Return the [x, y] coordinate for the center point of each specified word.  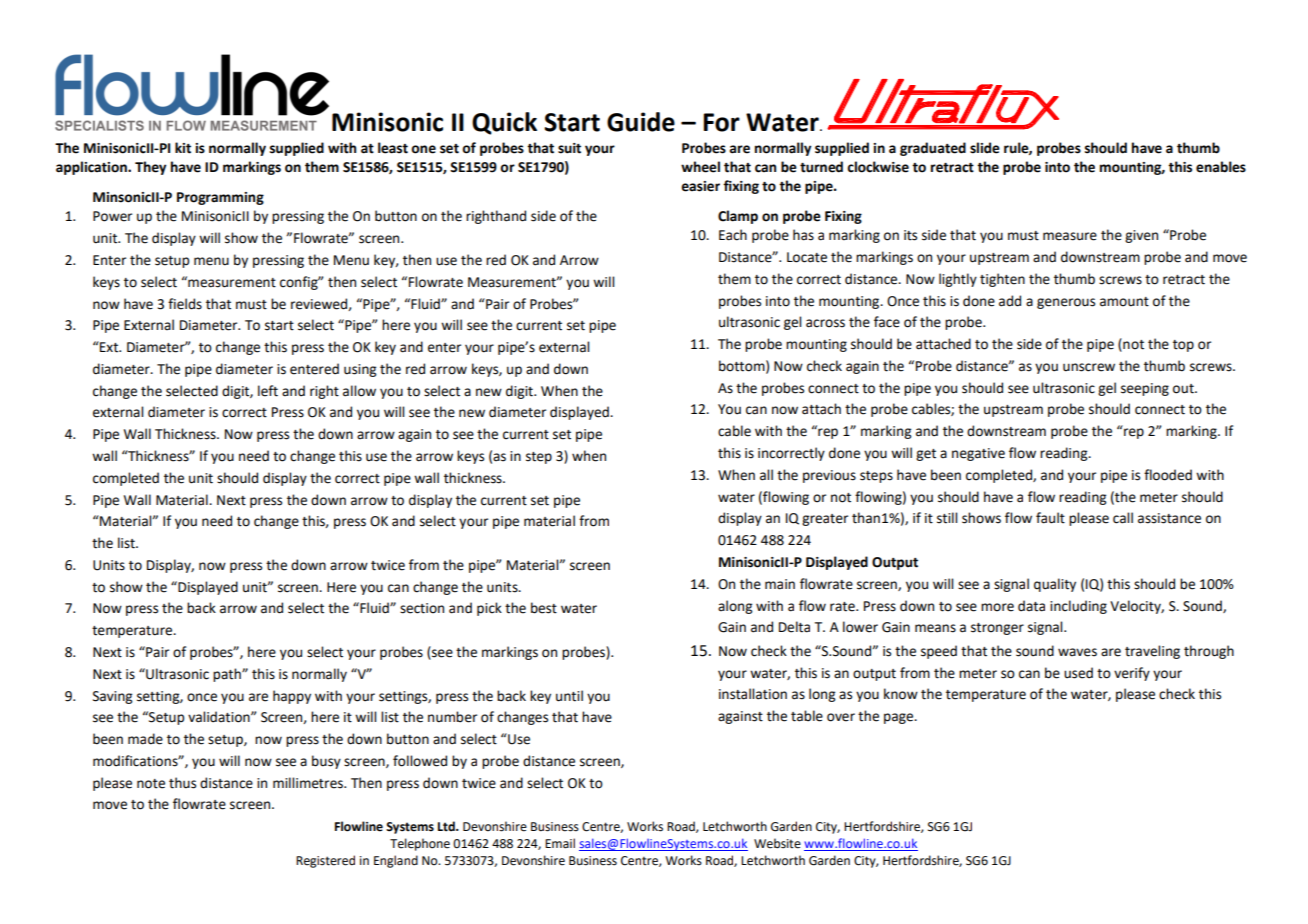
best [544, 608]
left [268, 391]
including [1078, 607]
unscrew [1089, 367]
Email [560, 843]
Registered [325, 861]
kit [183, 148]
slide [985, 148]
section [422, 608]
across [825, 323]
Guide [641, 122]
